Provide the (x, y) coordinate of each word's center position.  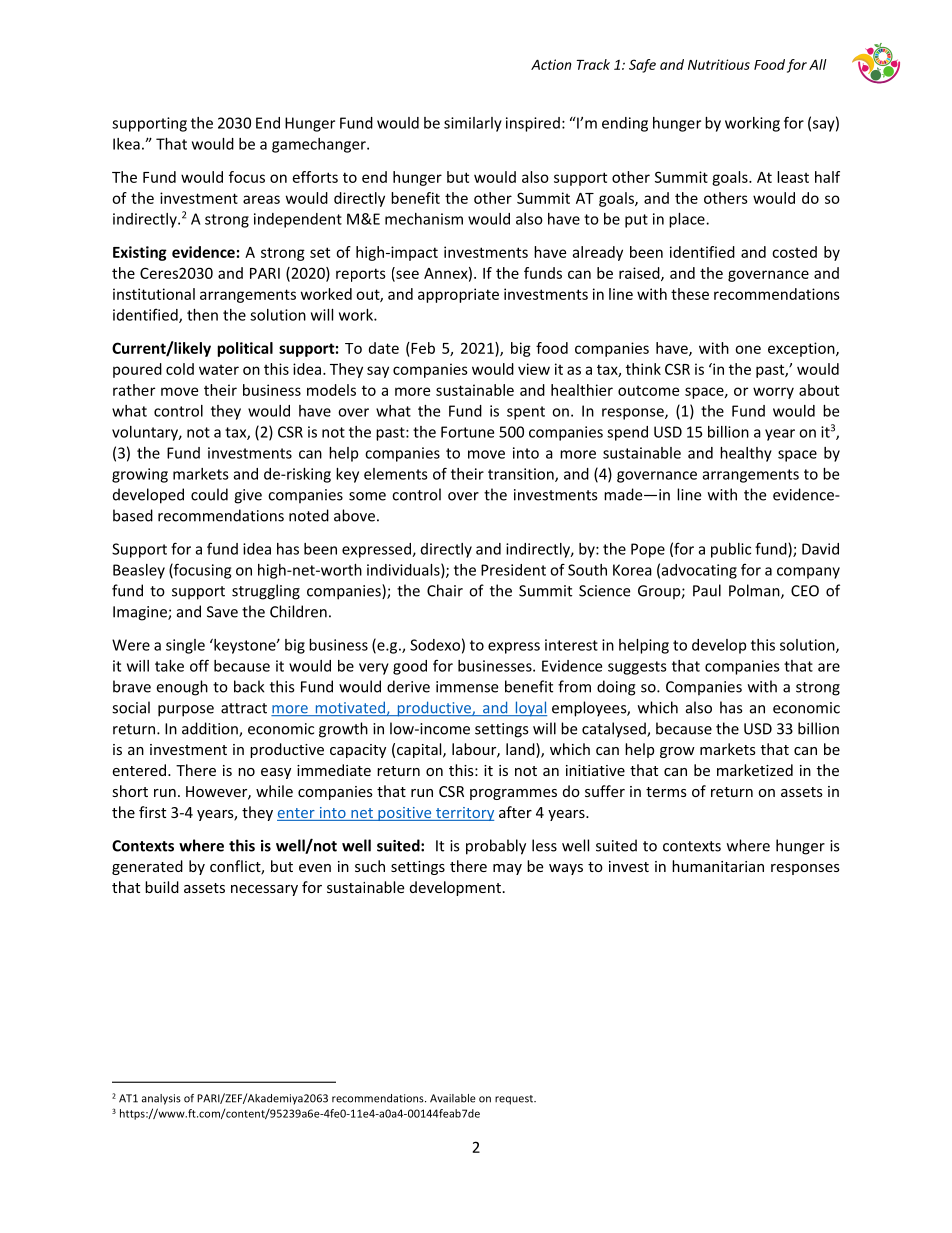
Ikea (126, 144)
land (521, 750)
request (515, 1100)
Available (453, 1098)
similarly (473, 124)
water (219, 370)
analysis (161, 1099)
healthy (746, 454)
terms (666, 792)
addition (211, 729)
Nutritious (719, 64)
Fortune (467, 432)
